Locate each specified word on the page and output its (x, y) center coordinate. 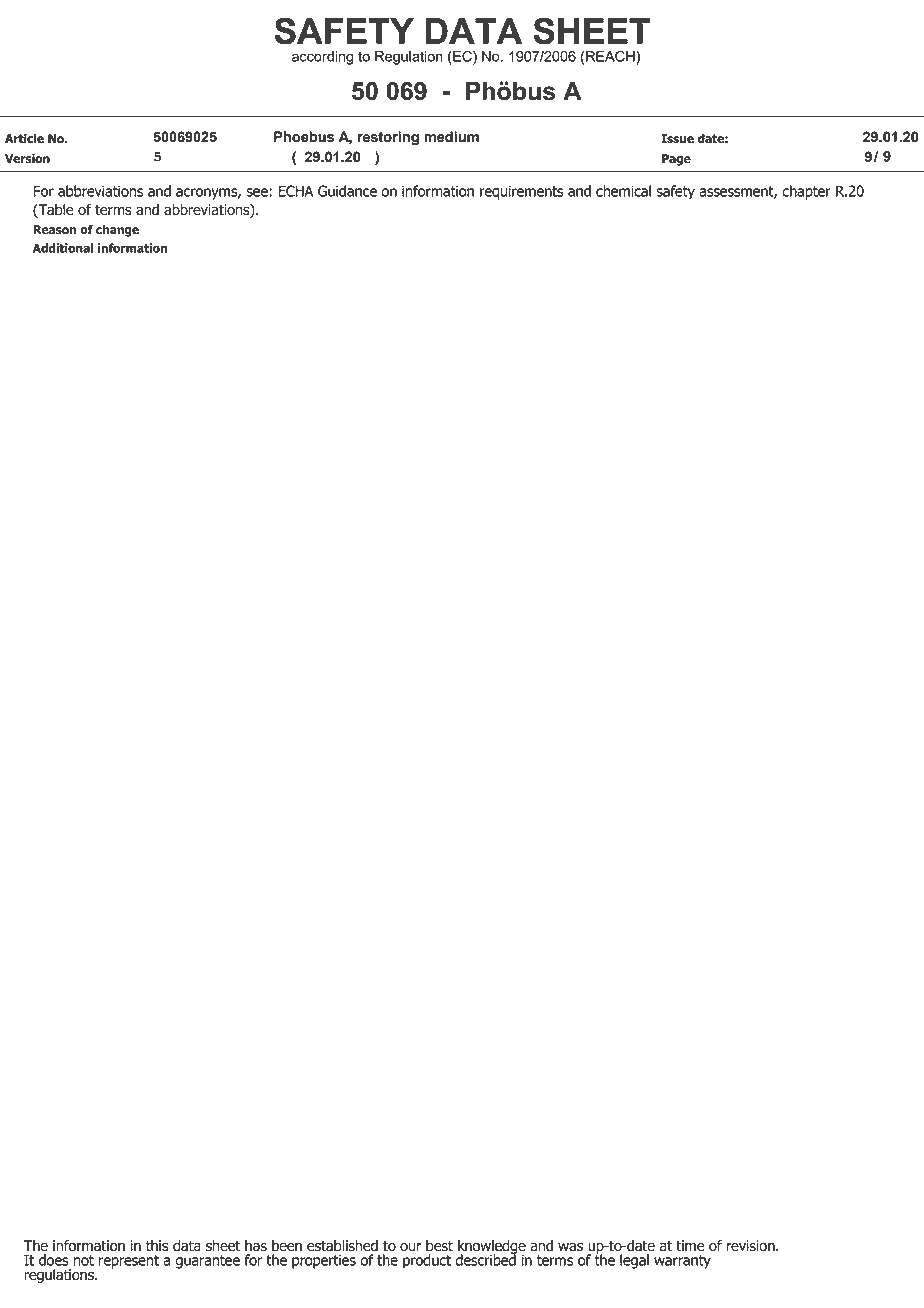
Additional (63, 248)
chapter (806, 192)
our (411, 1247)
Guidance (347, 191)
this (157, 1246)
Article (24, 139)
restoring (388, 138)
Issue (677, 139)
